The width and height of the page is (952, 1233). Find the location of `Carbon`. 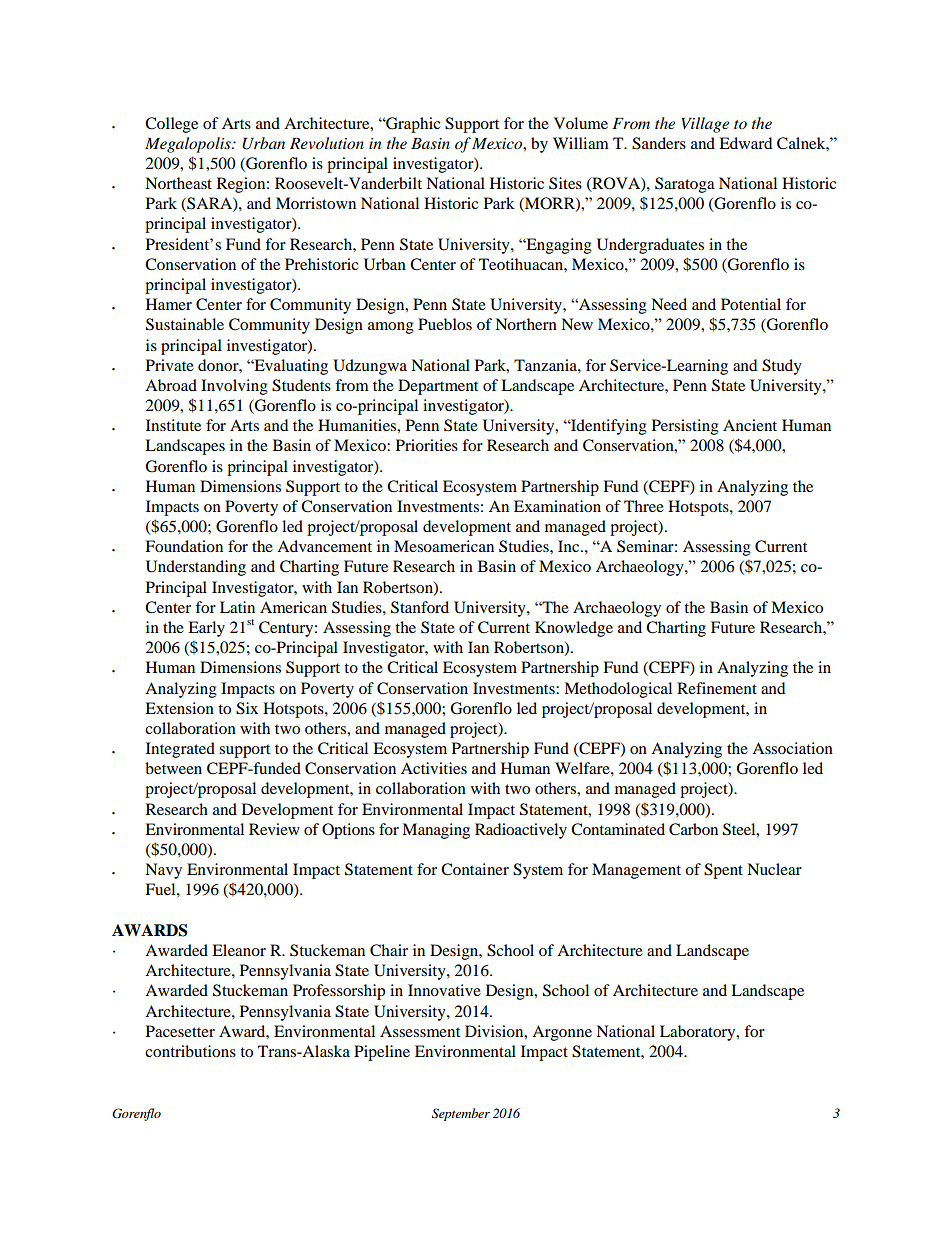

Carbon is located at coordinates (693, 829).
